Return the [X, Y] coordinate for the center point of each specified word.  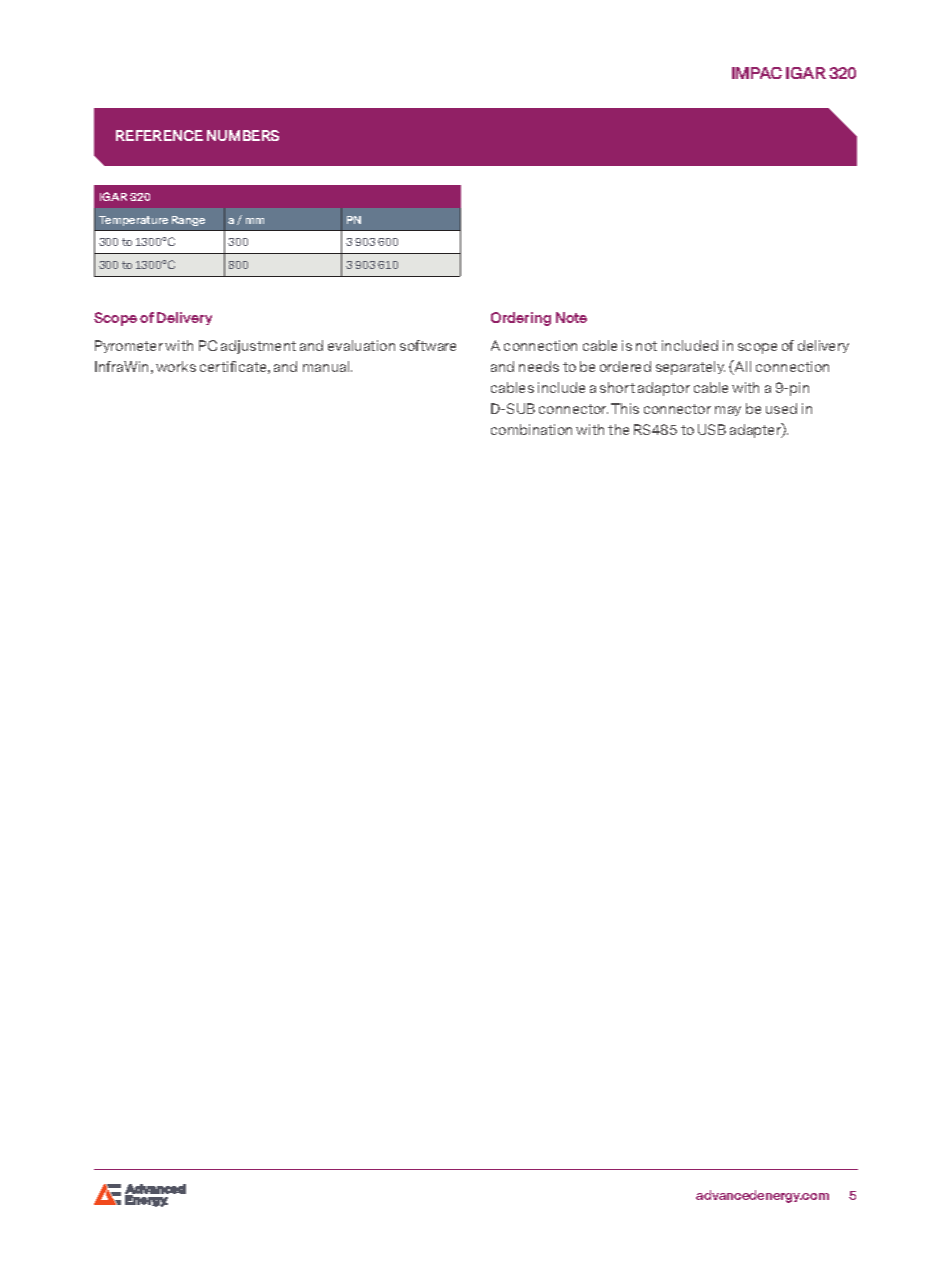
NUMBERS [243, 135]
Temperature [133, 221]
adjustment [258, 347]
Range [188, 221]
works [176, 366]
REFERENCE [159, 135]
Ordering [521, 319]
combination [531, 429]
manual [327, 366]
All [742, 367]
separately [690, 368]
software [428, 345]
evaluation [361, 345]
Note [571, 317]
